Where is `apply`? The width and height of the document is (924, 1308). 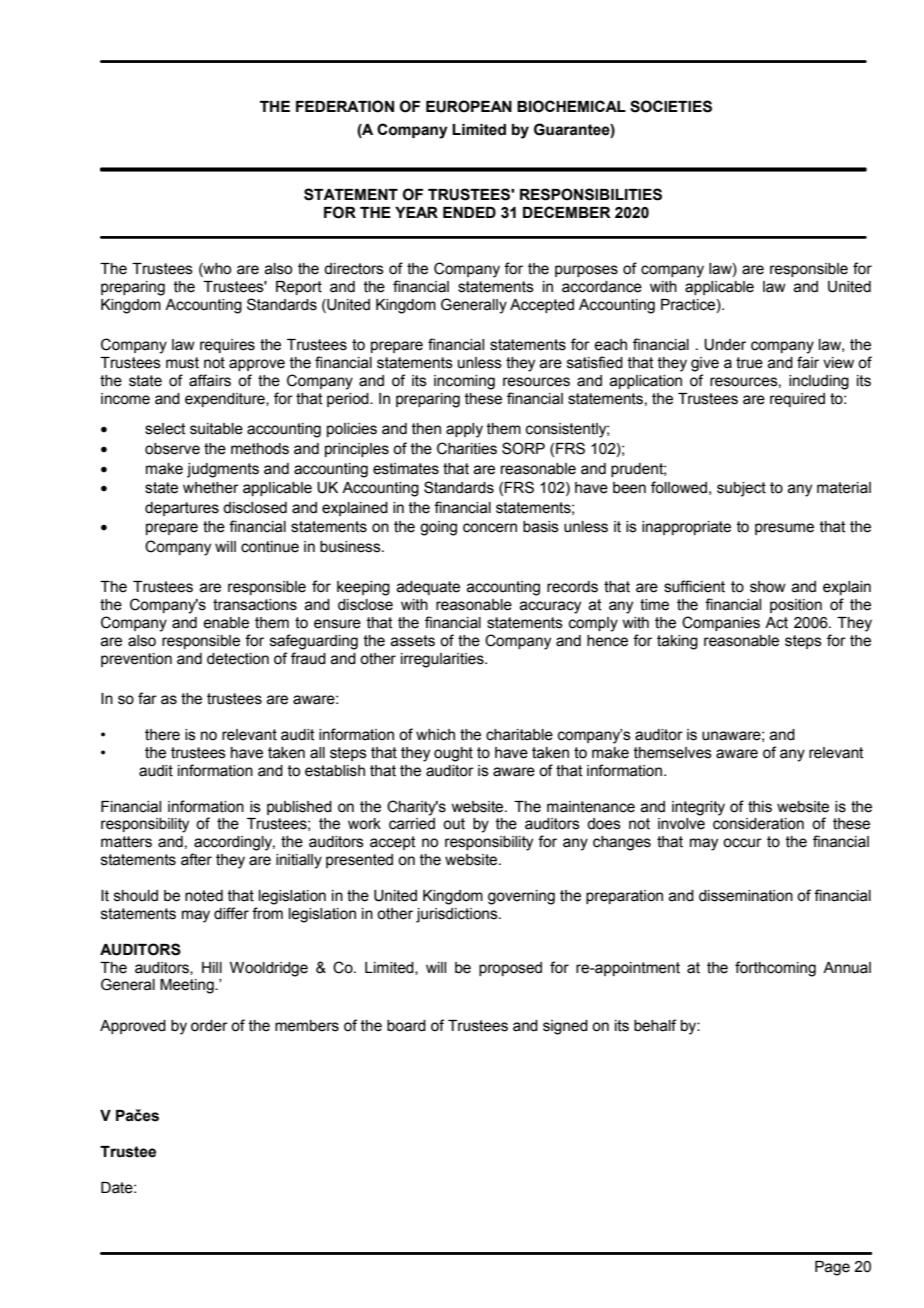
apply is located at coordinates (464, 430).
